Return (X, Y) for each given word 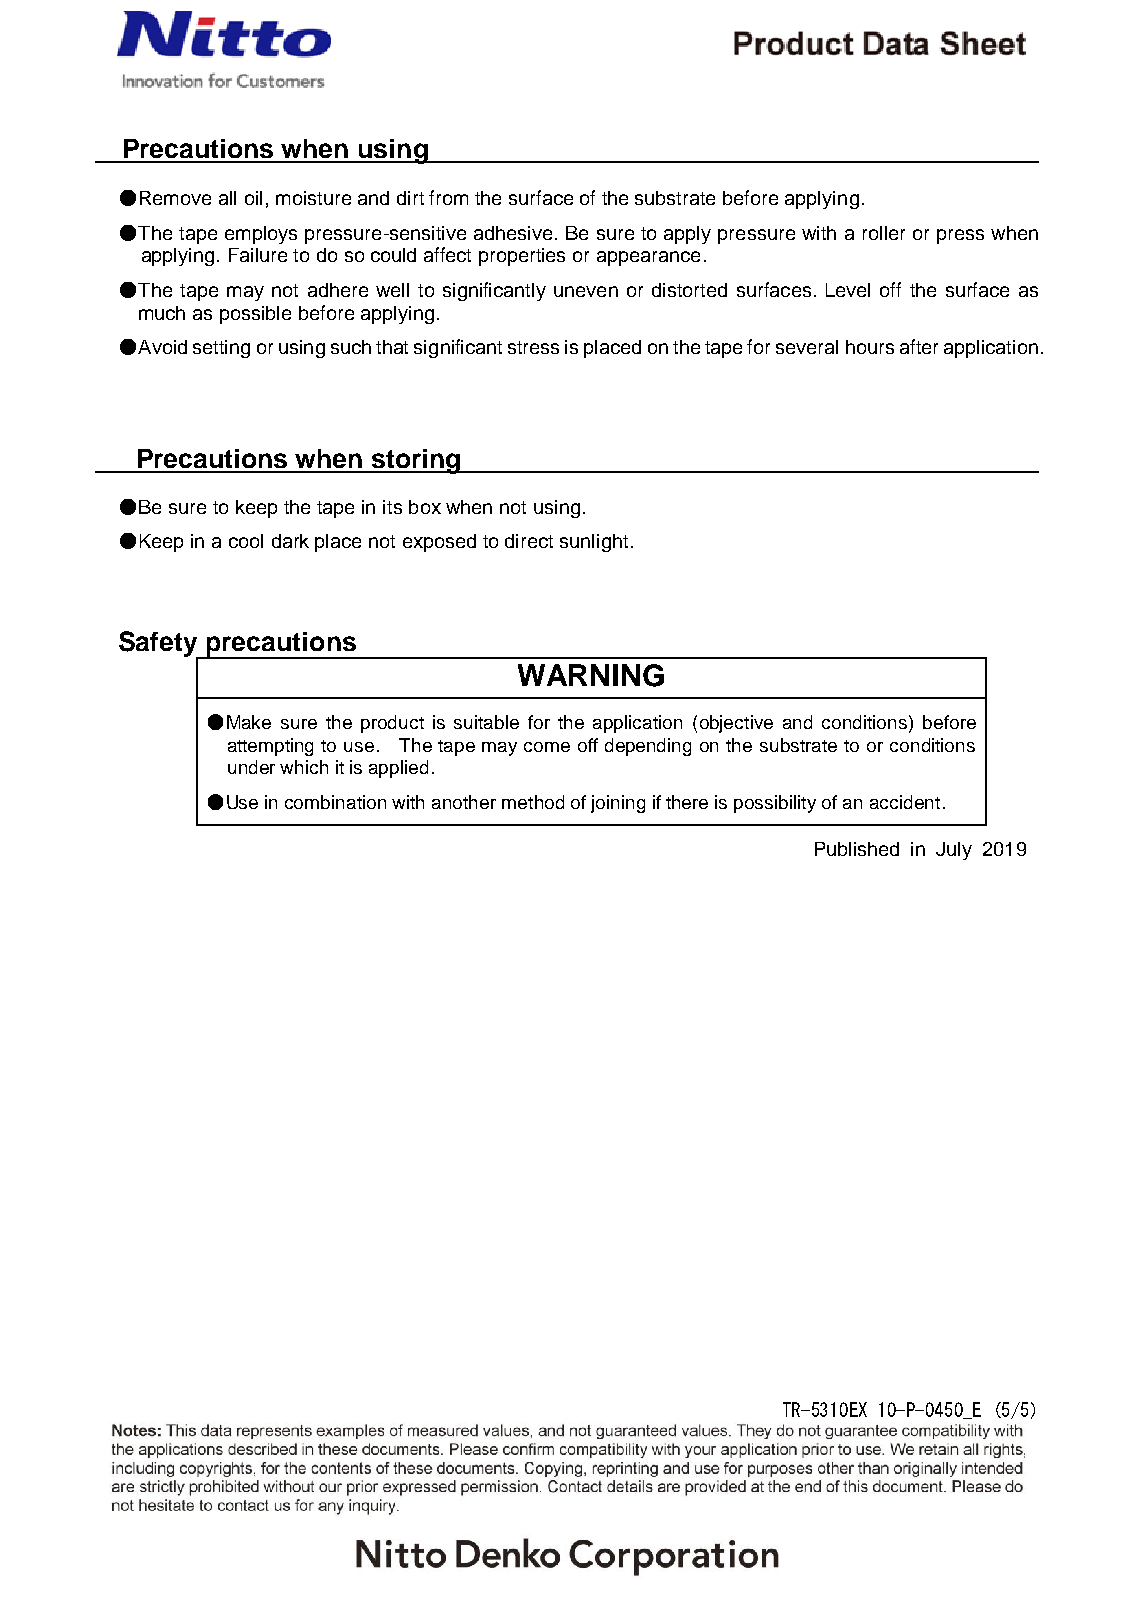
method (533, 802)
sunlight (594, 543)
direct (529, 541)
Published (857, 849)
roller (884, 233)
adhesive (513, 233)
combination (335, 802)
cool (246, 541)
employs (261, 235)
